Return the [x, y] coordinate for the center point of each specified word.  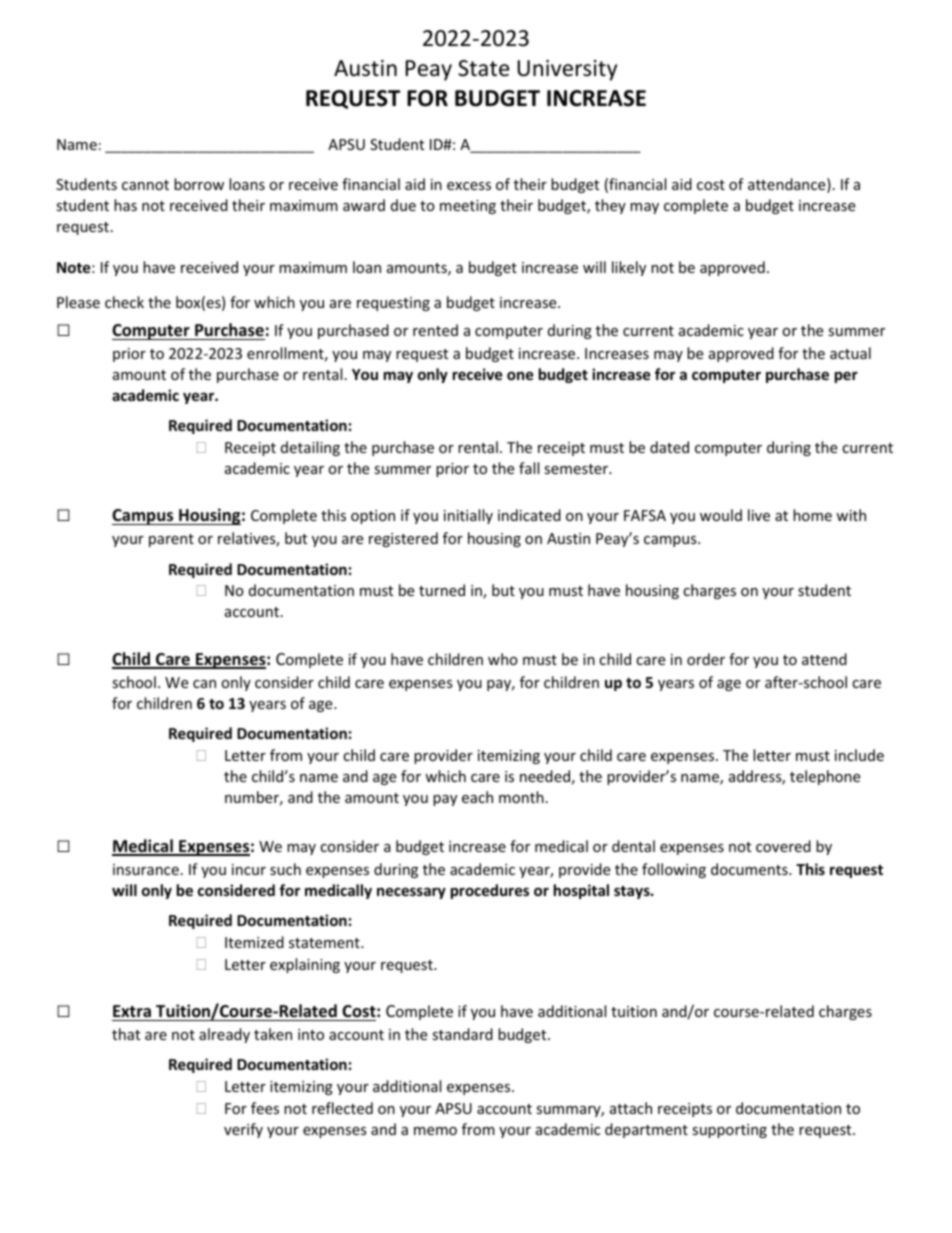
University [567, 70]
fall [529, 468]
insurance [146, 869]
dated [669, 447]
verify [243, 1130]
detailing [310, 448]
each [477, 797]
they [610, 206]
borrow [199, 184]
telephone [825, 777]
